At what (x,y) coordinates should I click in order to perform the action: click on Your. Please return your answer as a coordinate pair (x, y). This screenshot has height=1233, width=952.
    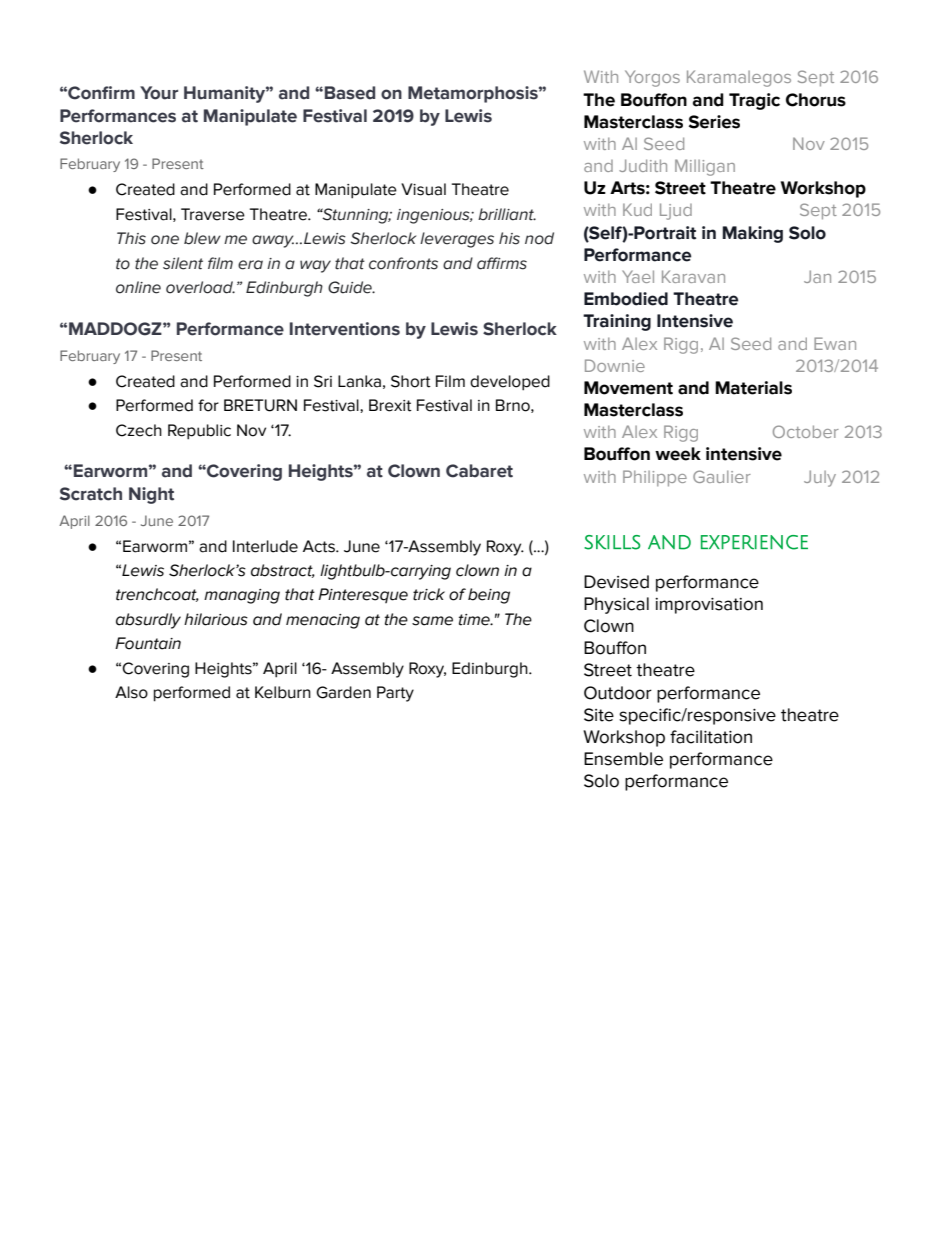
    Looking at the image, I should click on (159, 93).
